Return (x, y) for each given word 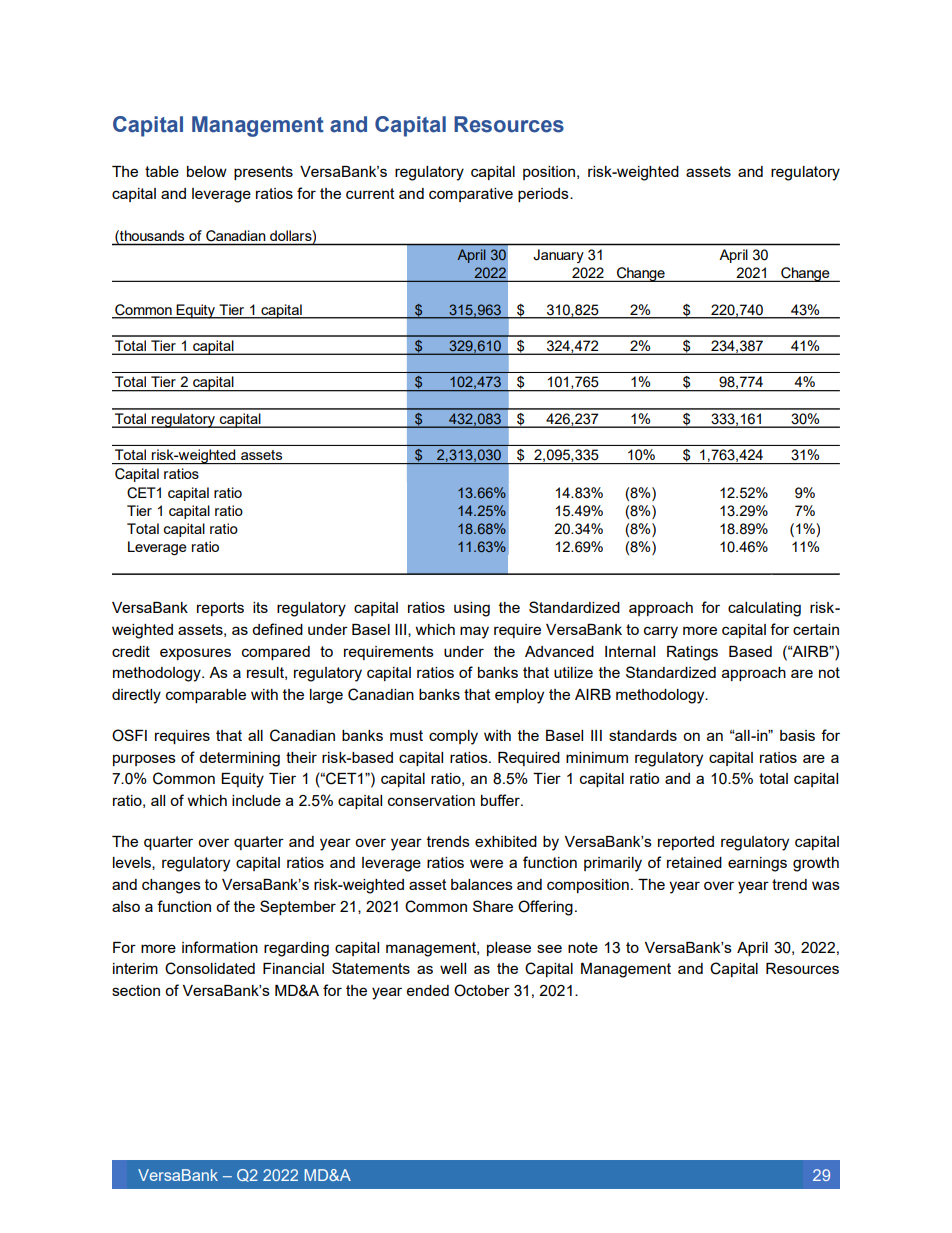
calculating (764, 609)
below (207, 171)
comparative (471, 195)
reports (220, 609)
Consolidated (210, 968)
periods (544, 195)
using (472, 609)
